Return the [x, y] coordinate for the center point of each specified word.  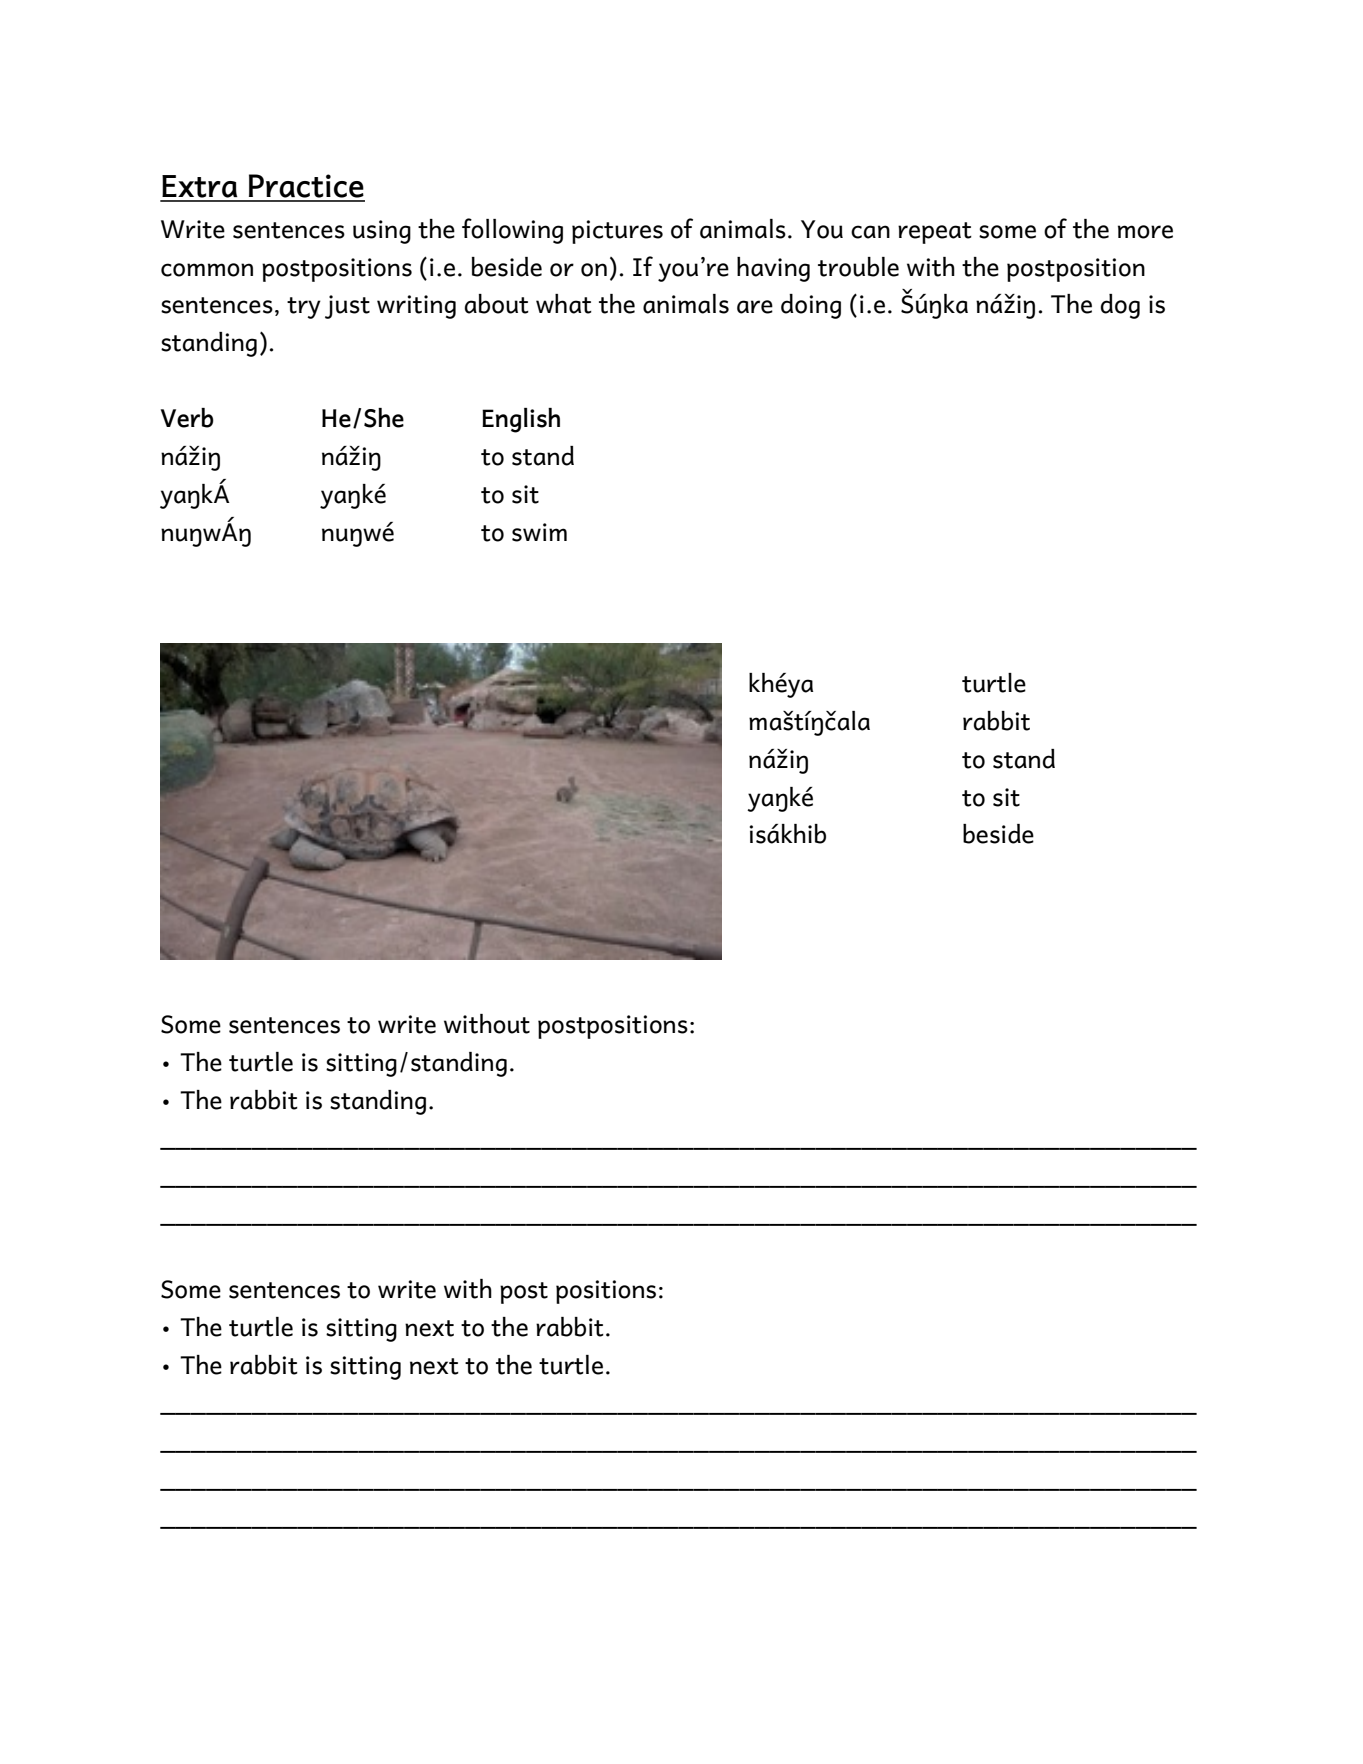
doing [811, 306]
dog [1120, 306]
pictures [617, 232]
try [304, 308]
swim [539, 532]
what [564, 304]
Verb [187, 418]
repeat [935, 233]
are [755, 307]
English [521, 420]
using [382, 232]
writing [416, 307]
